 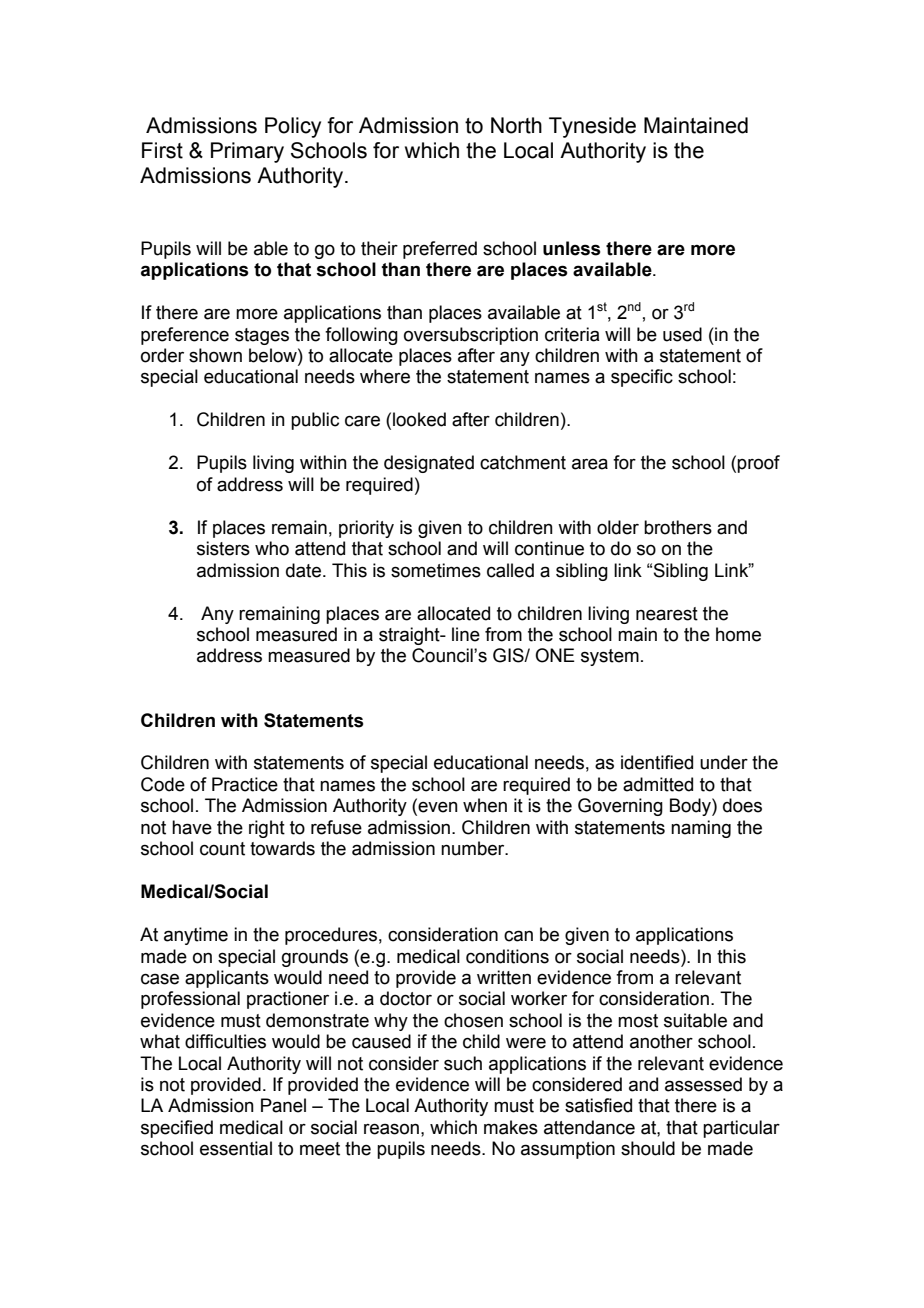 What do you see at coordinates (247, 152) in the screenshot?
I see `Primary` at bounding box center [247, 152].
